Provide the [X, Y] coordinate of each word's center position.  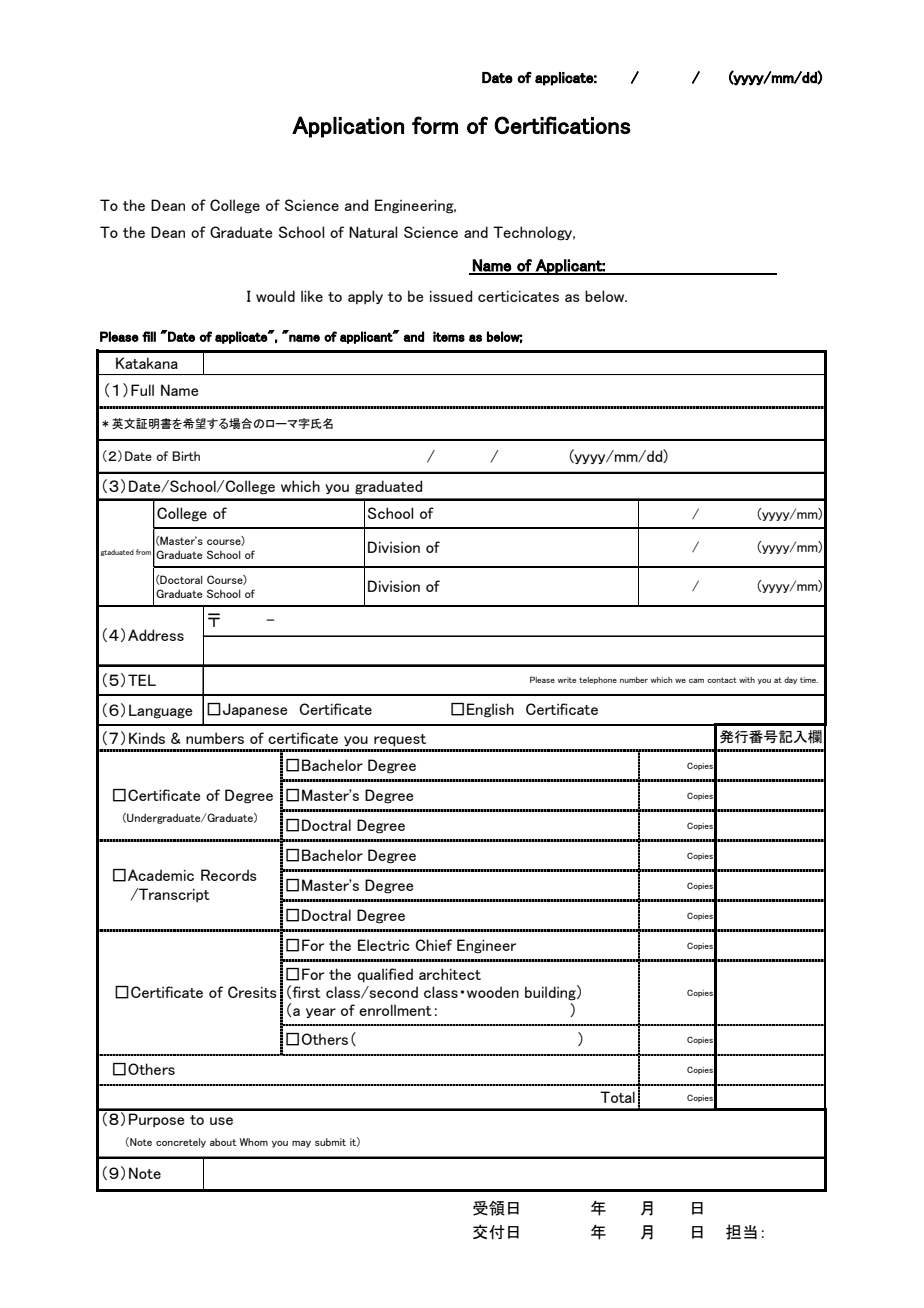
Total [617, 1097]
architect [450, 974]
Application [348, 127]
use [221, 1121]
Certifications [562, 125]
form [435, 125]
